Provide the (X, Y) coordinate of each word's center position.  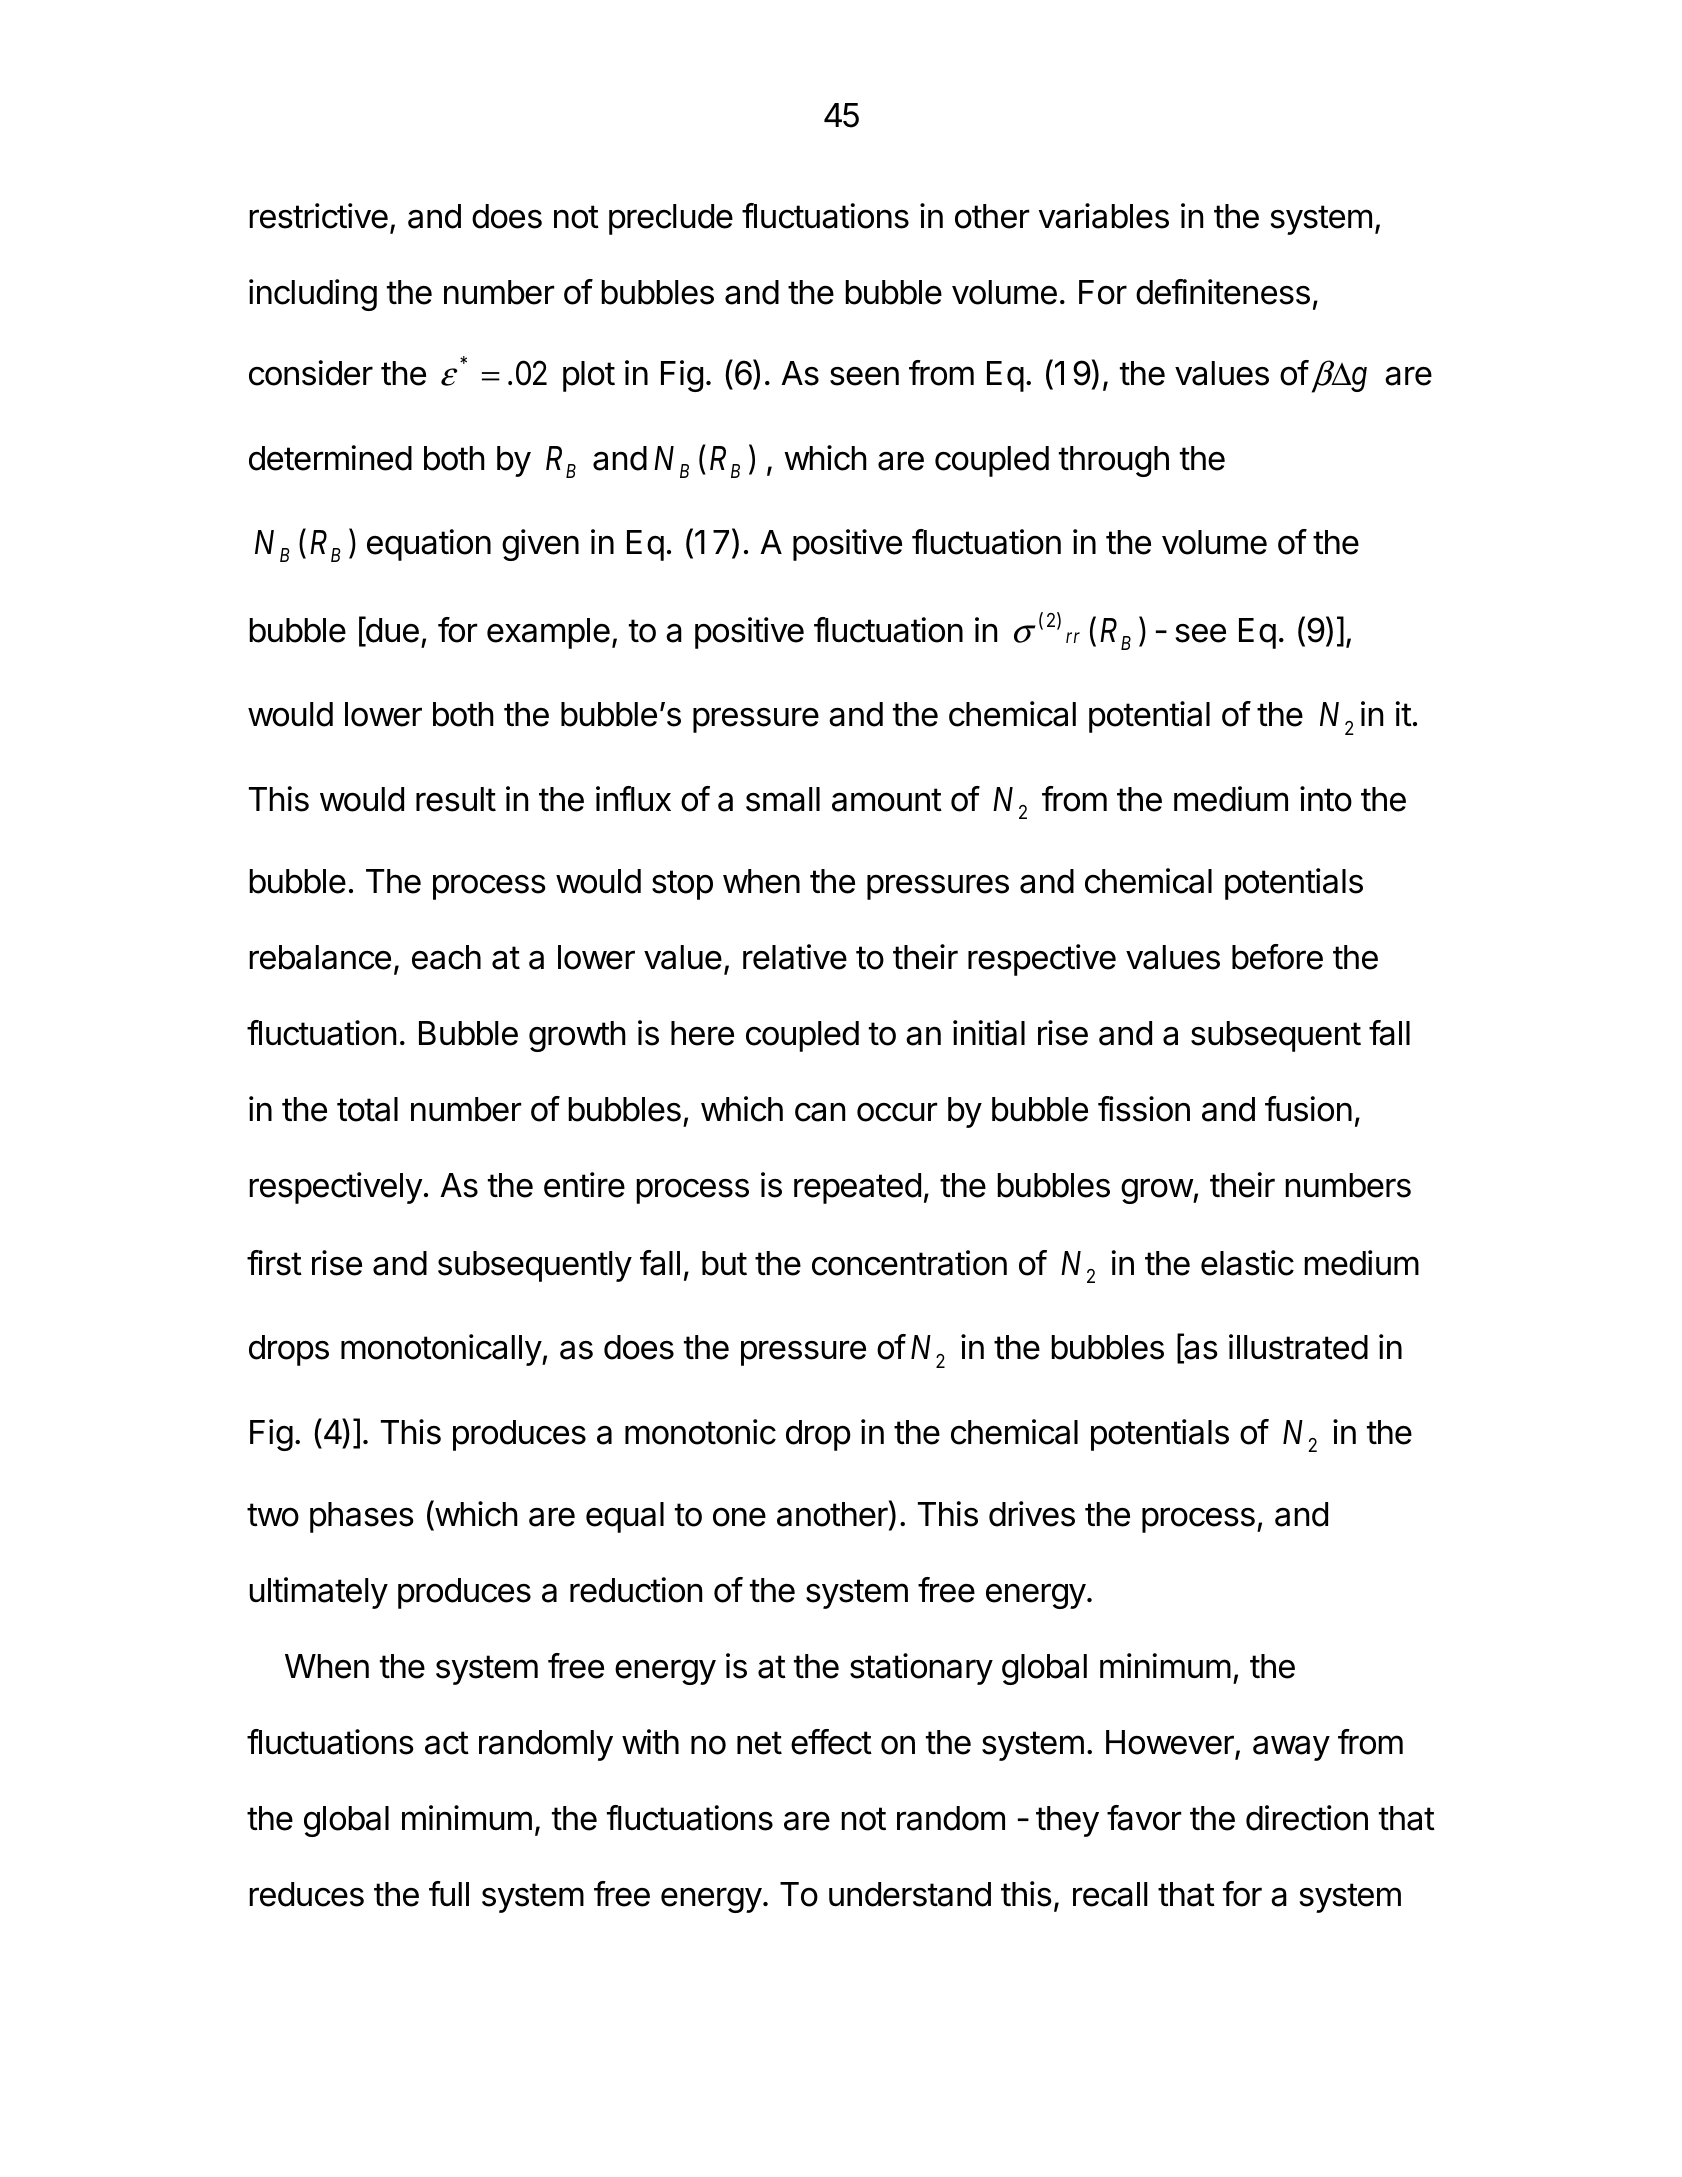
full (449, 1893)
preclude (671, 219)
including (313, 295)
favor (1144, 1818)
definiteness (1223, 292)
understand (910, 1894)
